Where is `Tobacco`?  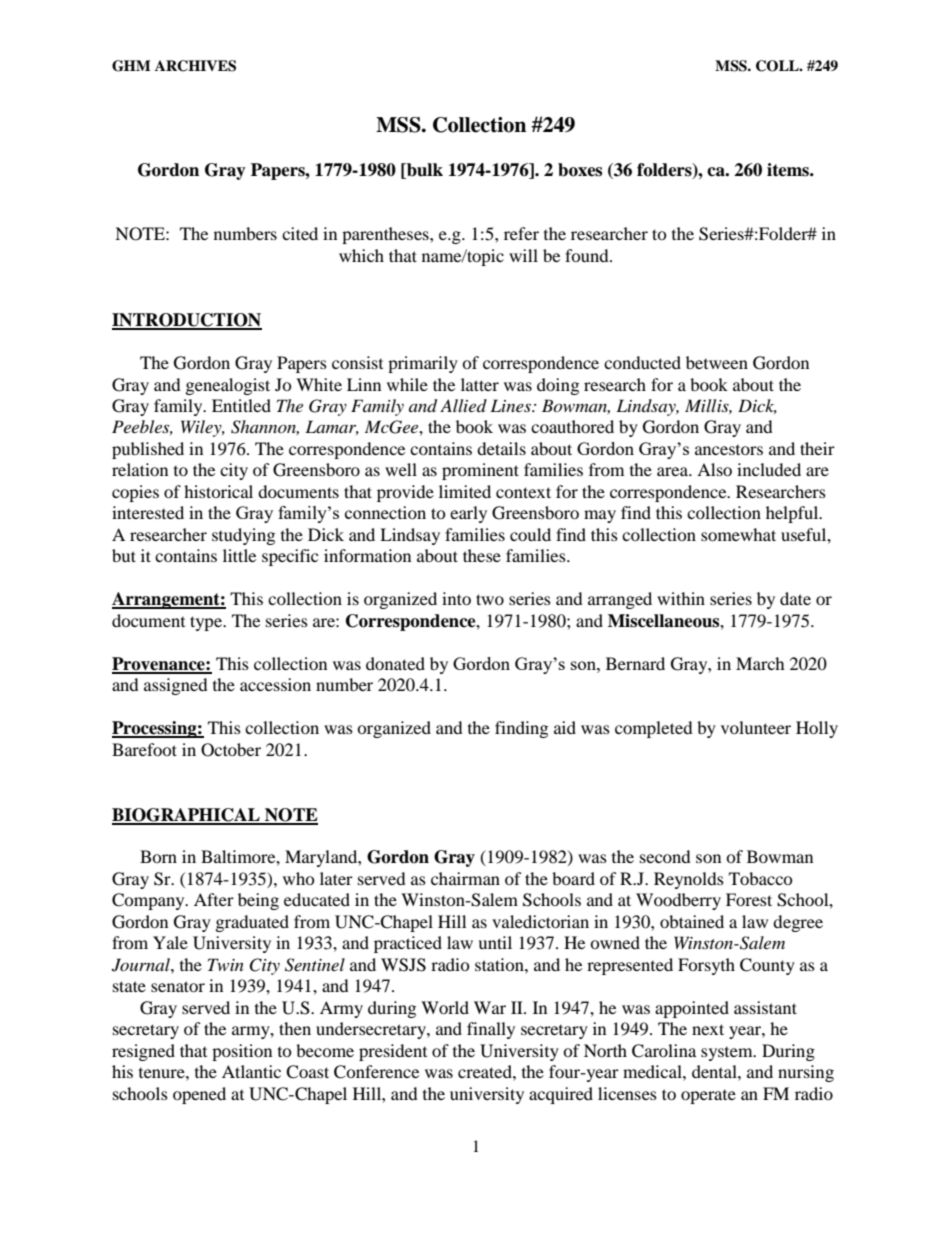 Tobacco is located at coordinates (761, 878).
